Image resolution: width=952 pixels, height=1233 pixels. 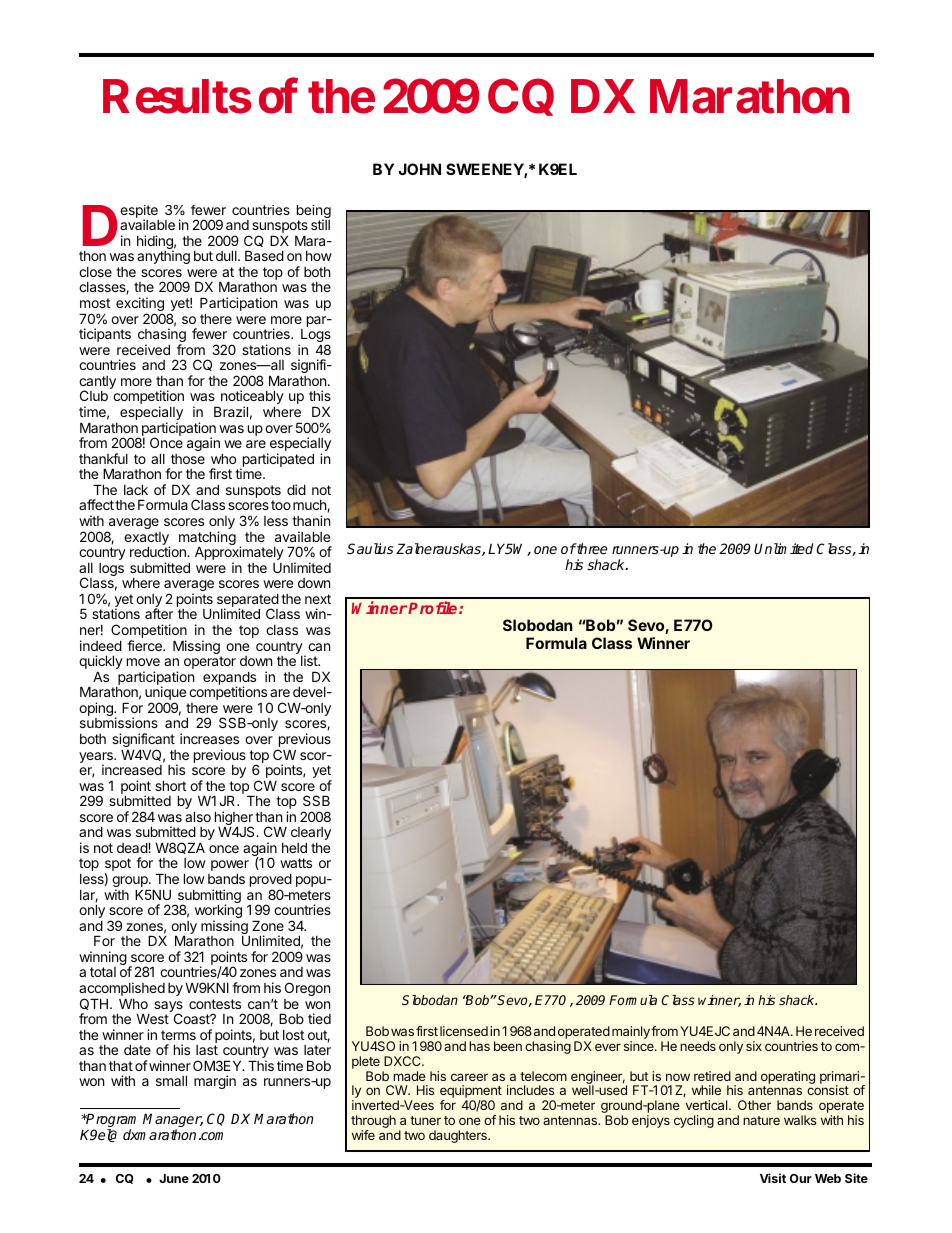 What do you see at coordinates (318, 599) in the screenshot?
I see `next` at bounding box center [318, 599].
